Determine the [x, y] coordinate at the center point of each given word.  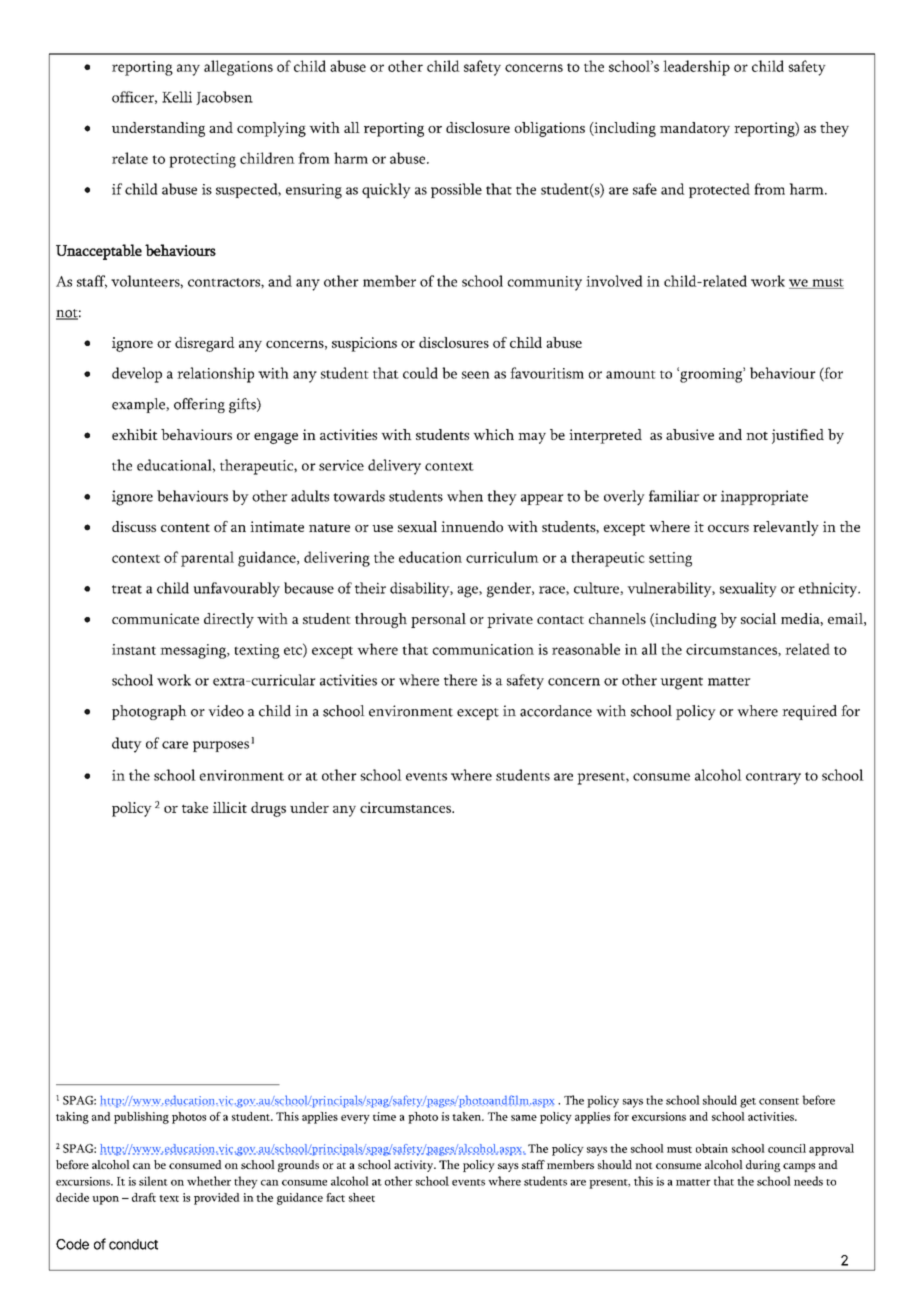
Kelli [177, 97]
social [759, 618]
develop [137, 375]
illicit [230, 807]
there [460, 680]
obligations [549, 129]
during [763, 1166]
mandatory [695, 129]
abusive [690, 434]
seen [476, 375]
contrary [773, 778]
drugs [268, 809]
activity [415, 1166]
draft [144, 1197]
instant [134, 649]
